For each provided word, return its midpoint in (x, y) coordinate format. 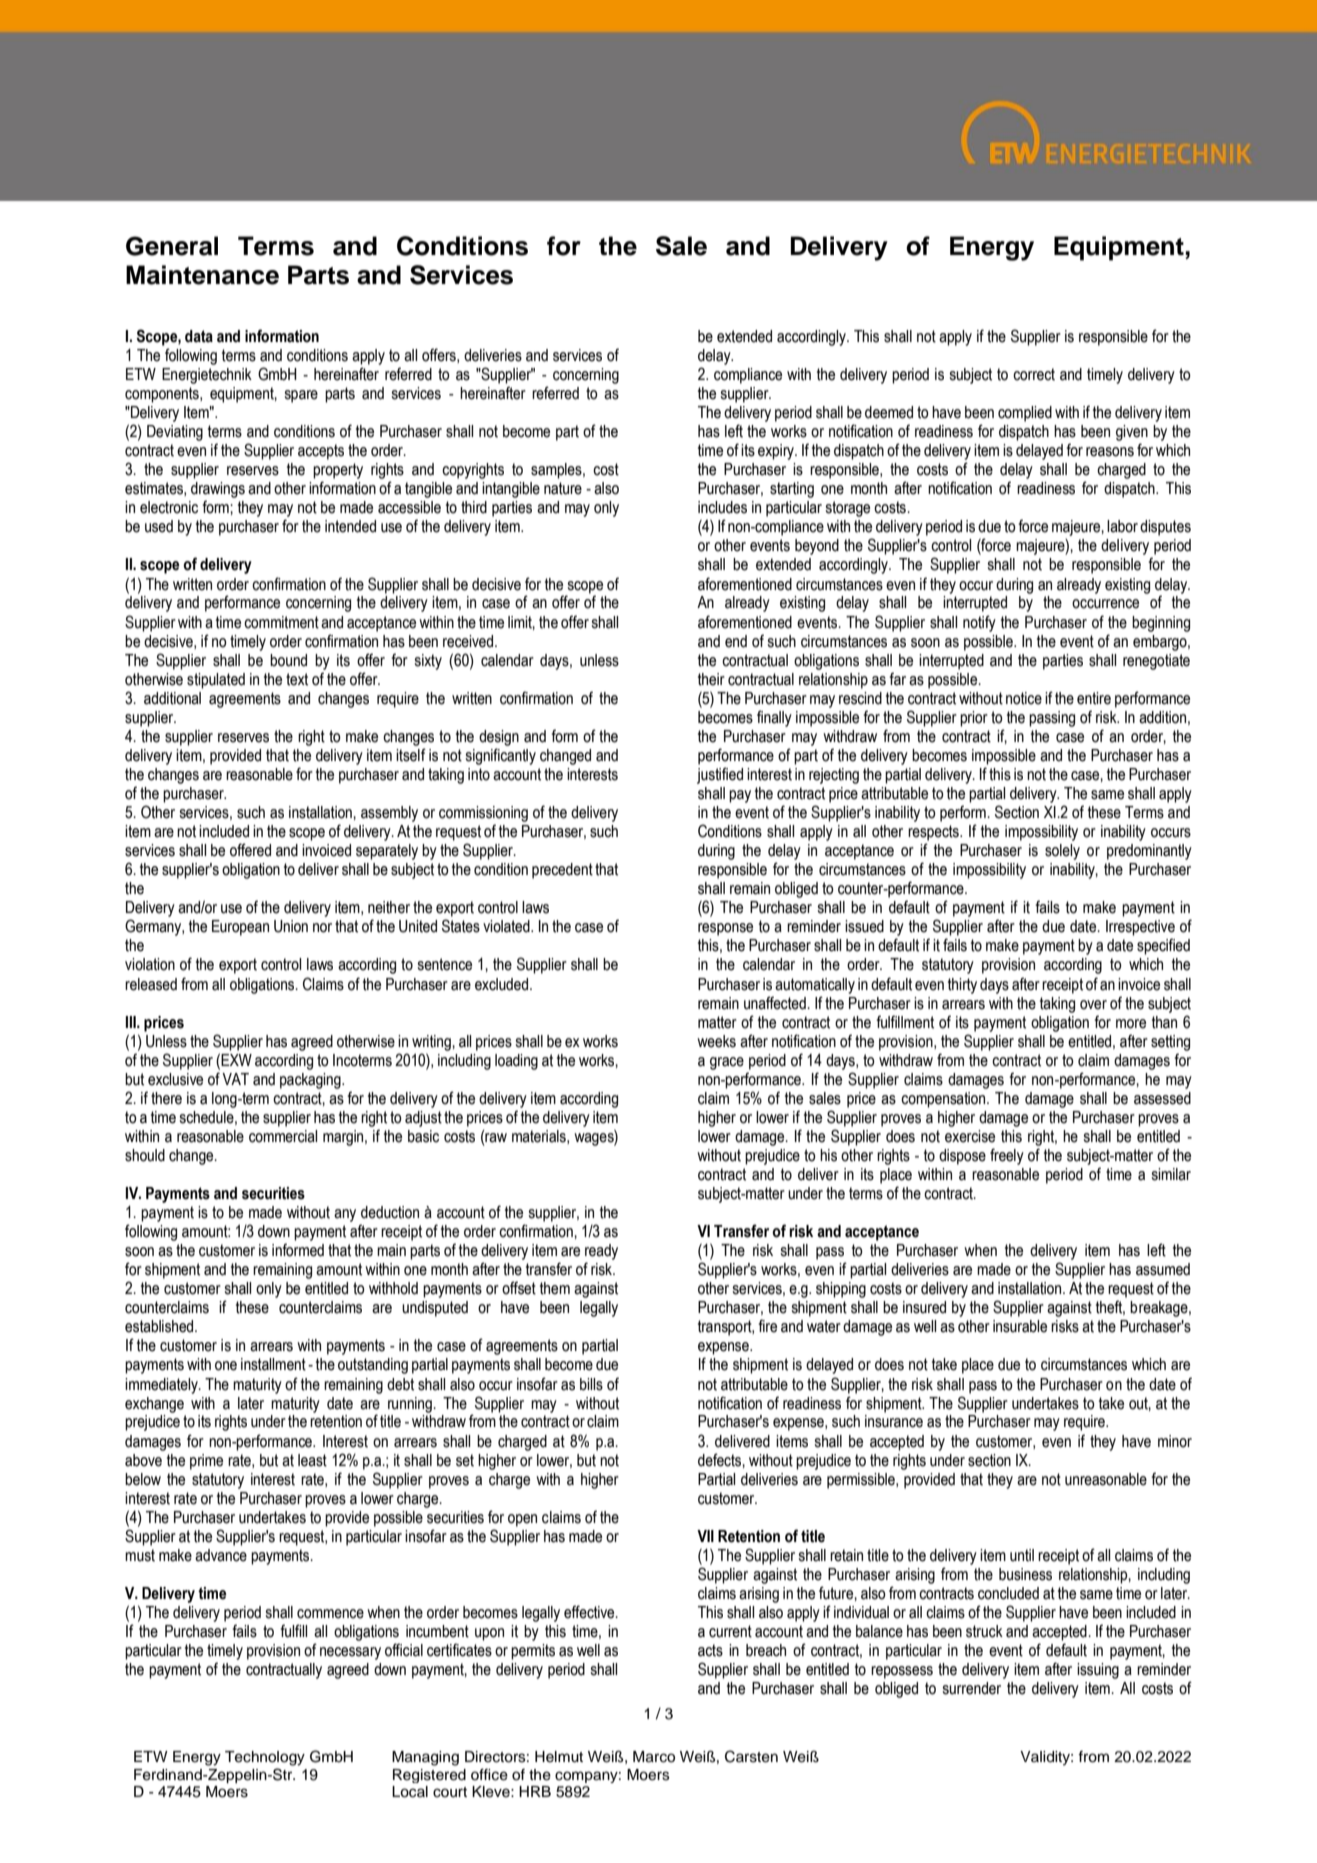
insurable (1020, 1326)
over (1093, 1005)
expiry (777, 452)
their (711, 679)
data (199, 336)
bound (288, 660)
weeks (716, 1041)
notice (1024, 698)
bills (591, 1384)
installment (273, 1364)
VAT (235, 1079)
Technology (265, 1758)
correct (1034, 374)
